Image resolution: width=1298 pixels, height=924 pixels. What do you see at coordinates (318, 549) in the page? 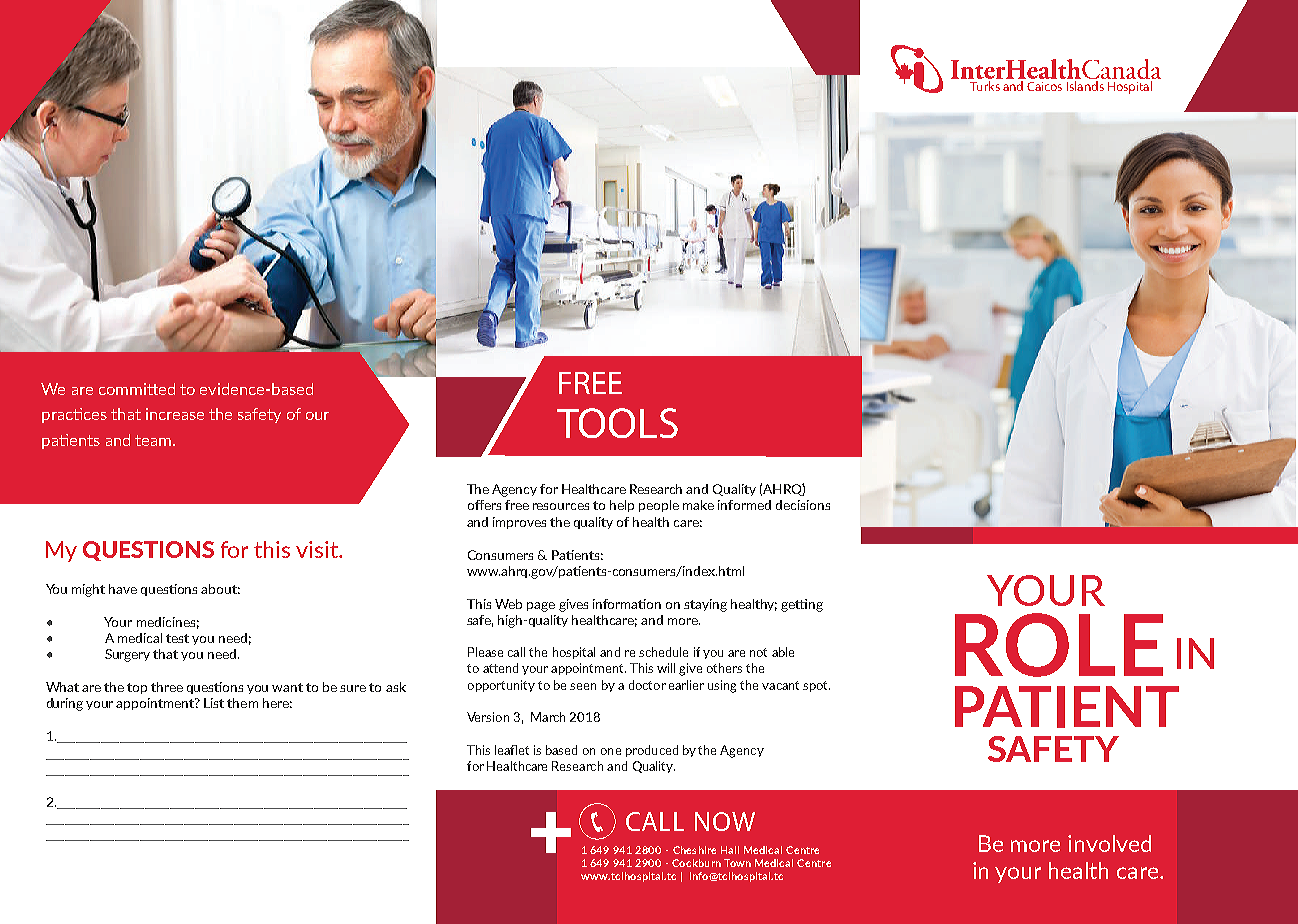
I see `visit` at bounding box center [318, 549].
